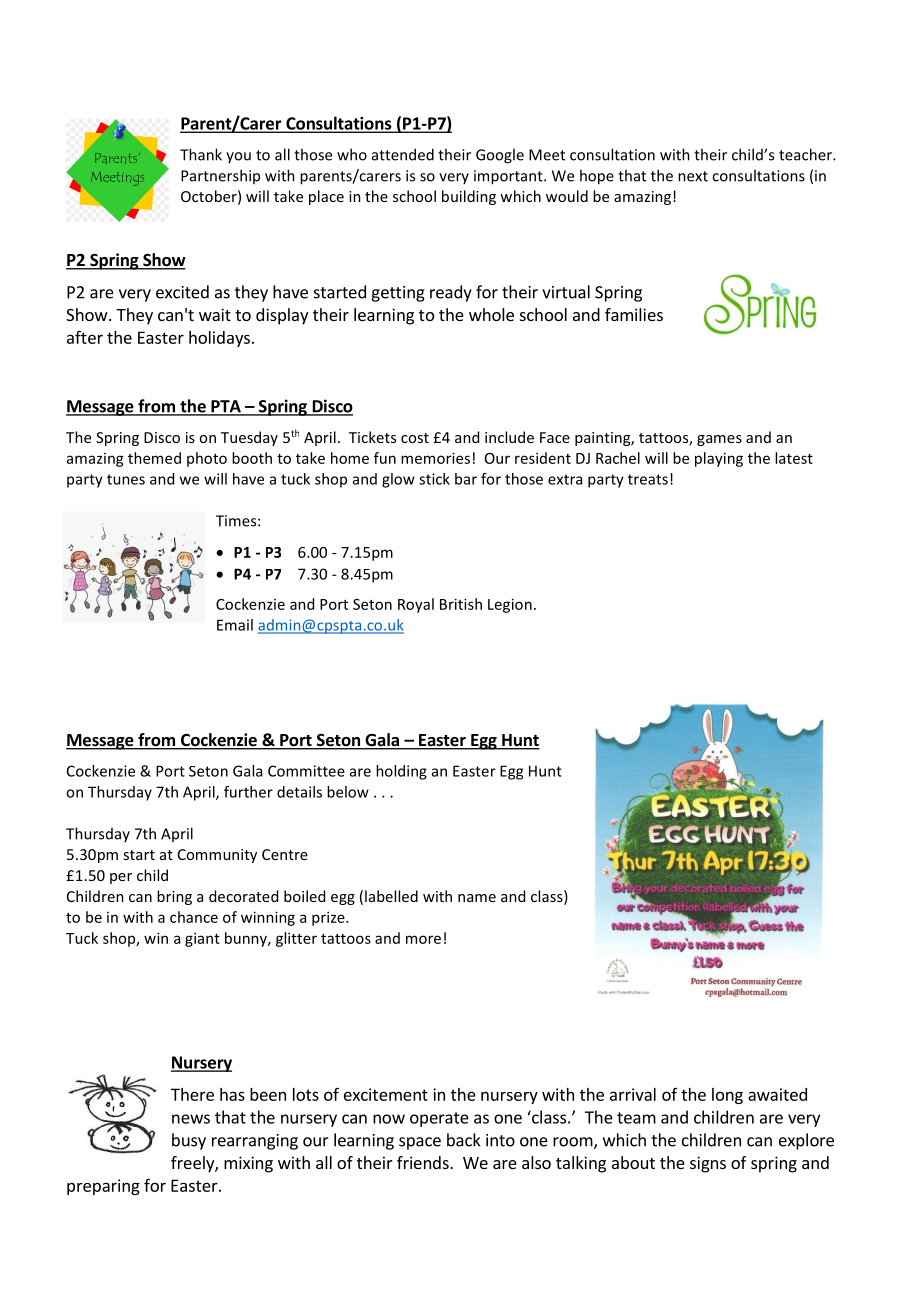  What do you see at coordinates (126, 479) in the document?
I see `tunes` at bounding box center [126, 479].
